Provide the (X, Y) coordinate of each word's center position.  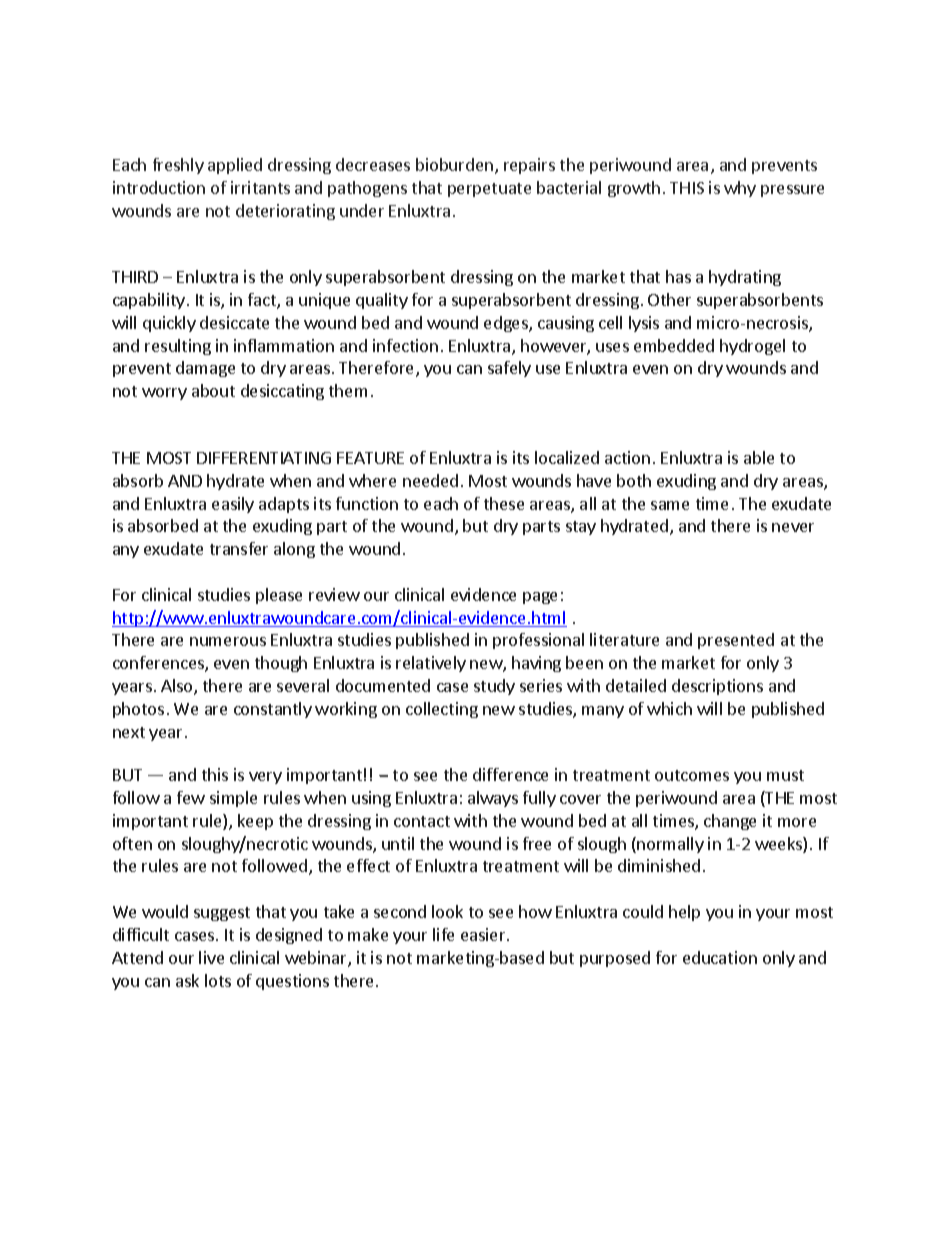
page (540, 598)
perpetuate (489, 190)
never (793, 527)
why (740, 189)
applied (235, 166)
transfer (239, 548)
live (211, 957)
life (443, 934)
